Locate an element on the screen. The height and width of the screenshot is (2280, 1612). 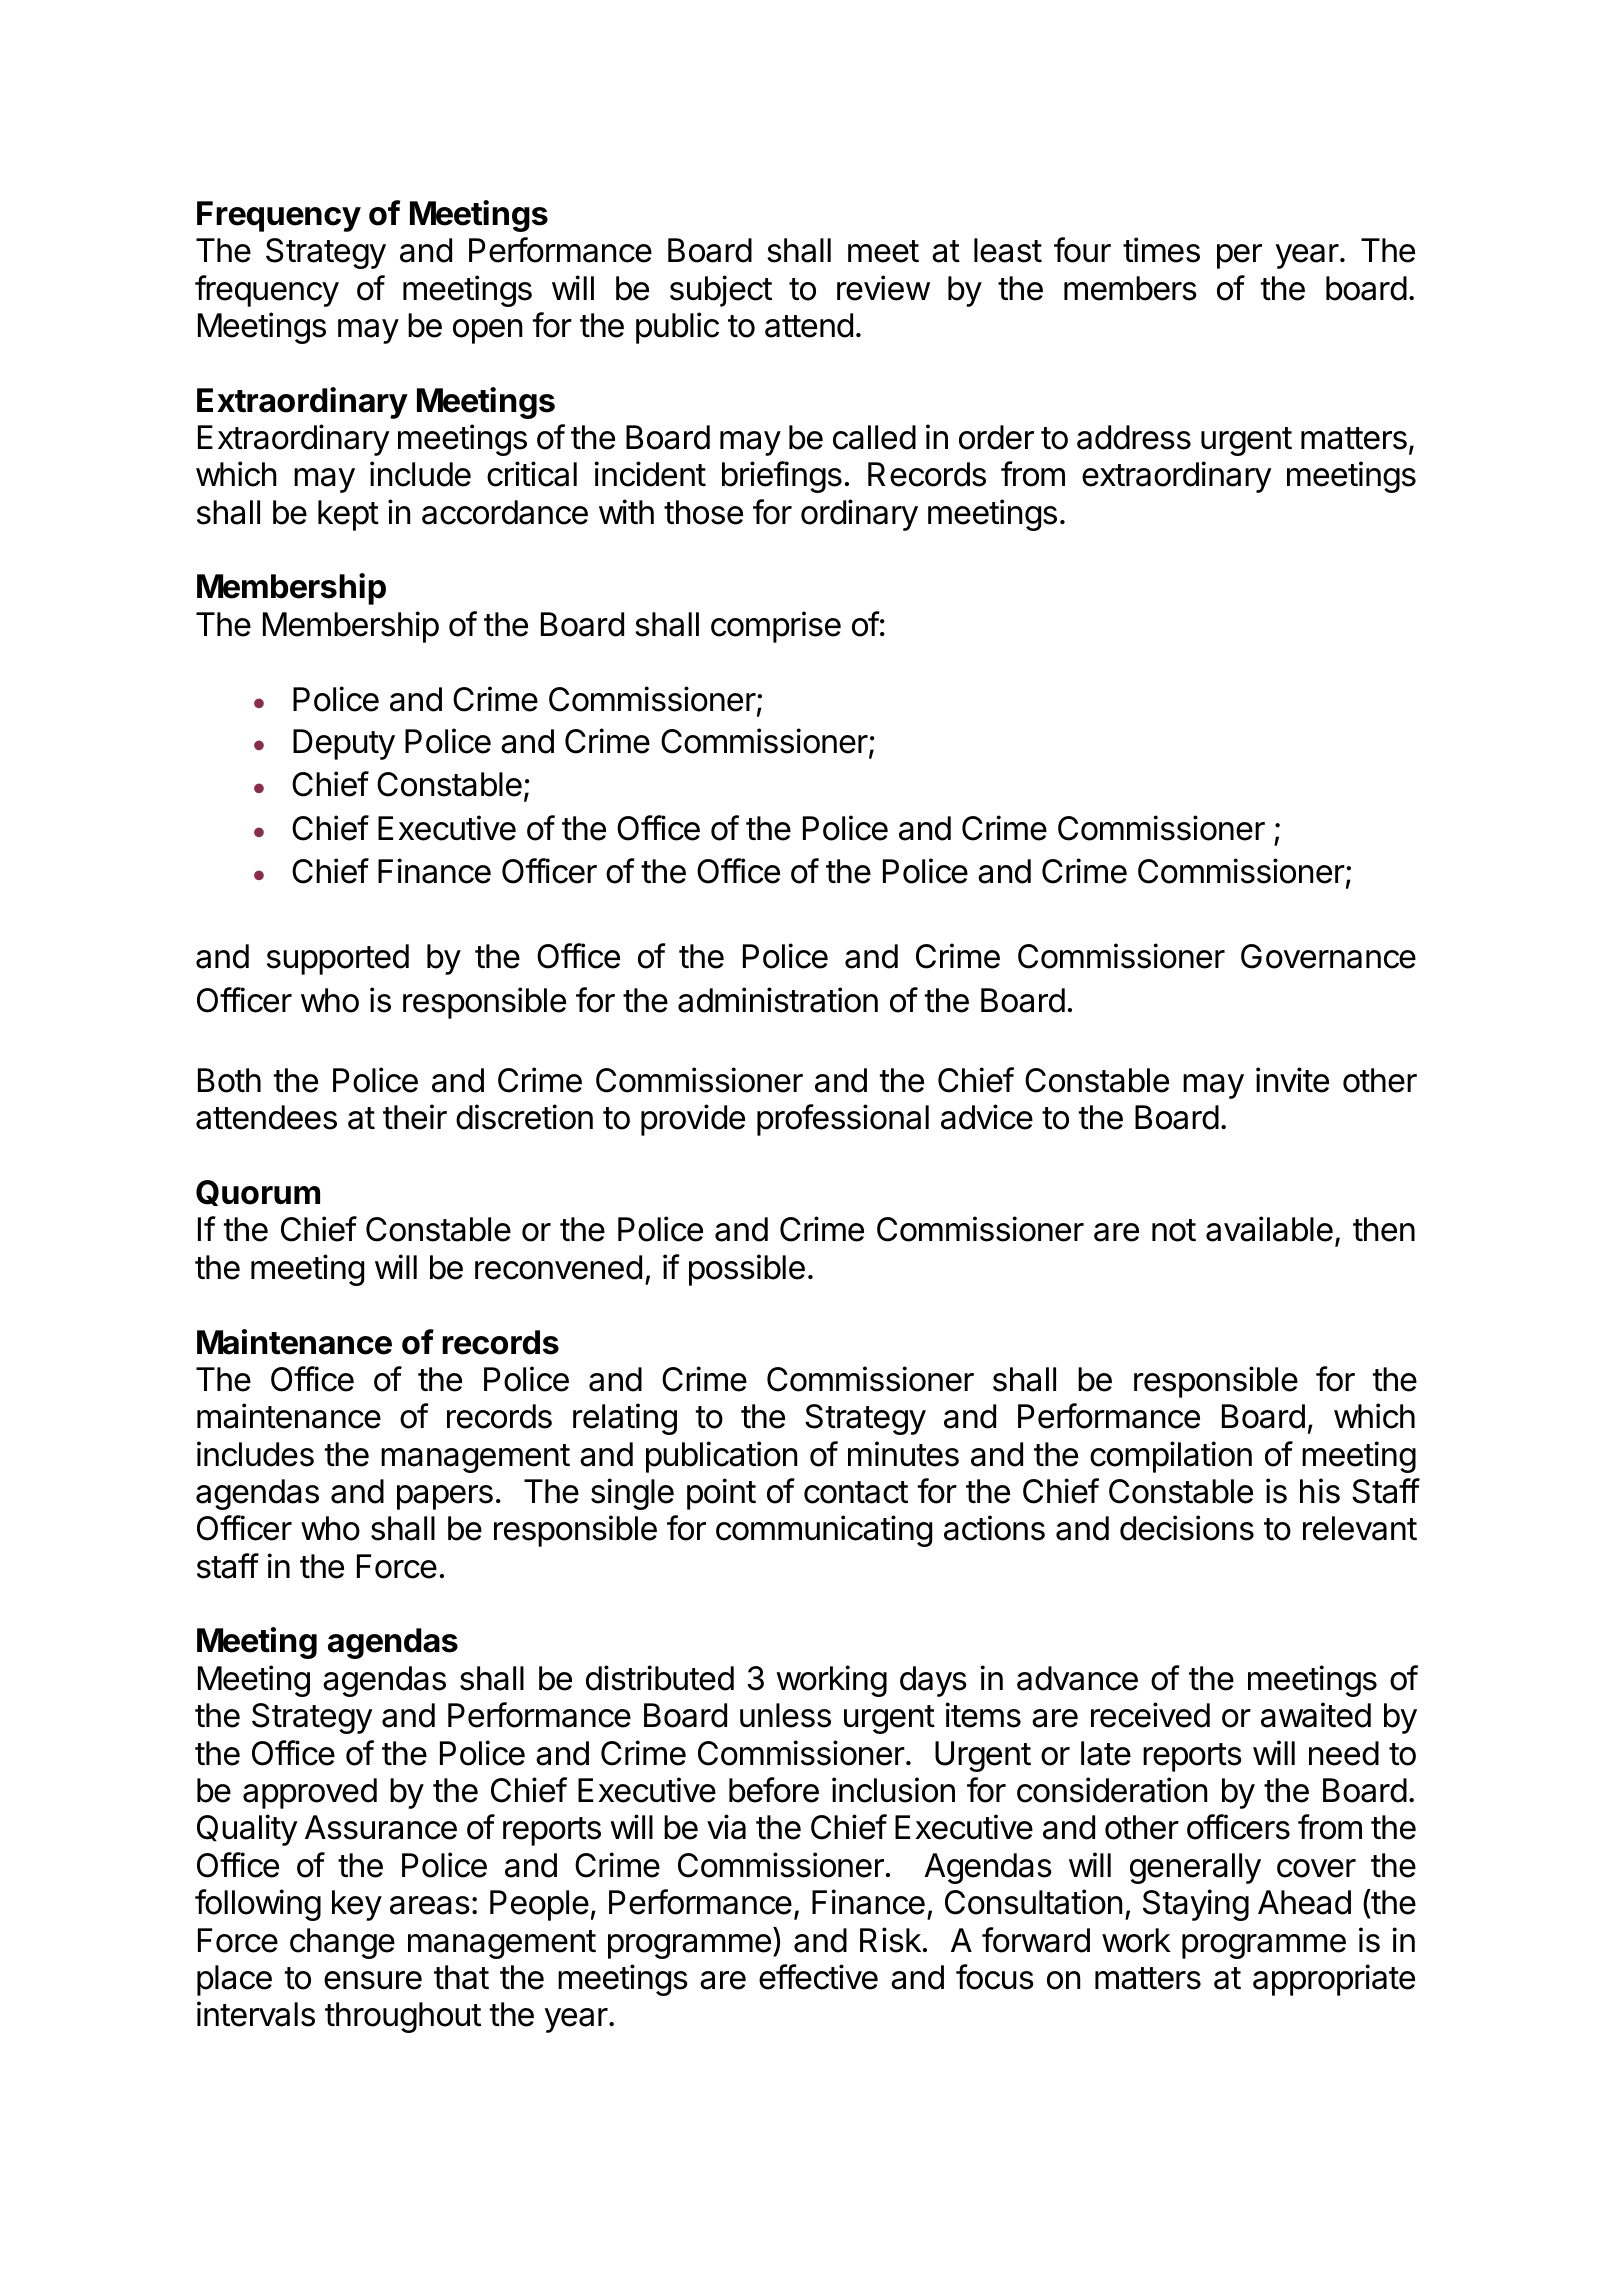
ensure is located at coordinates (373, 1980).
